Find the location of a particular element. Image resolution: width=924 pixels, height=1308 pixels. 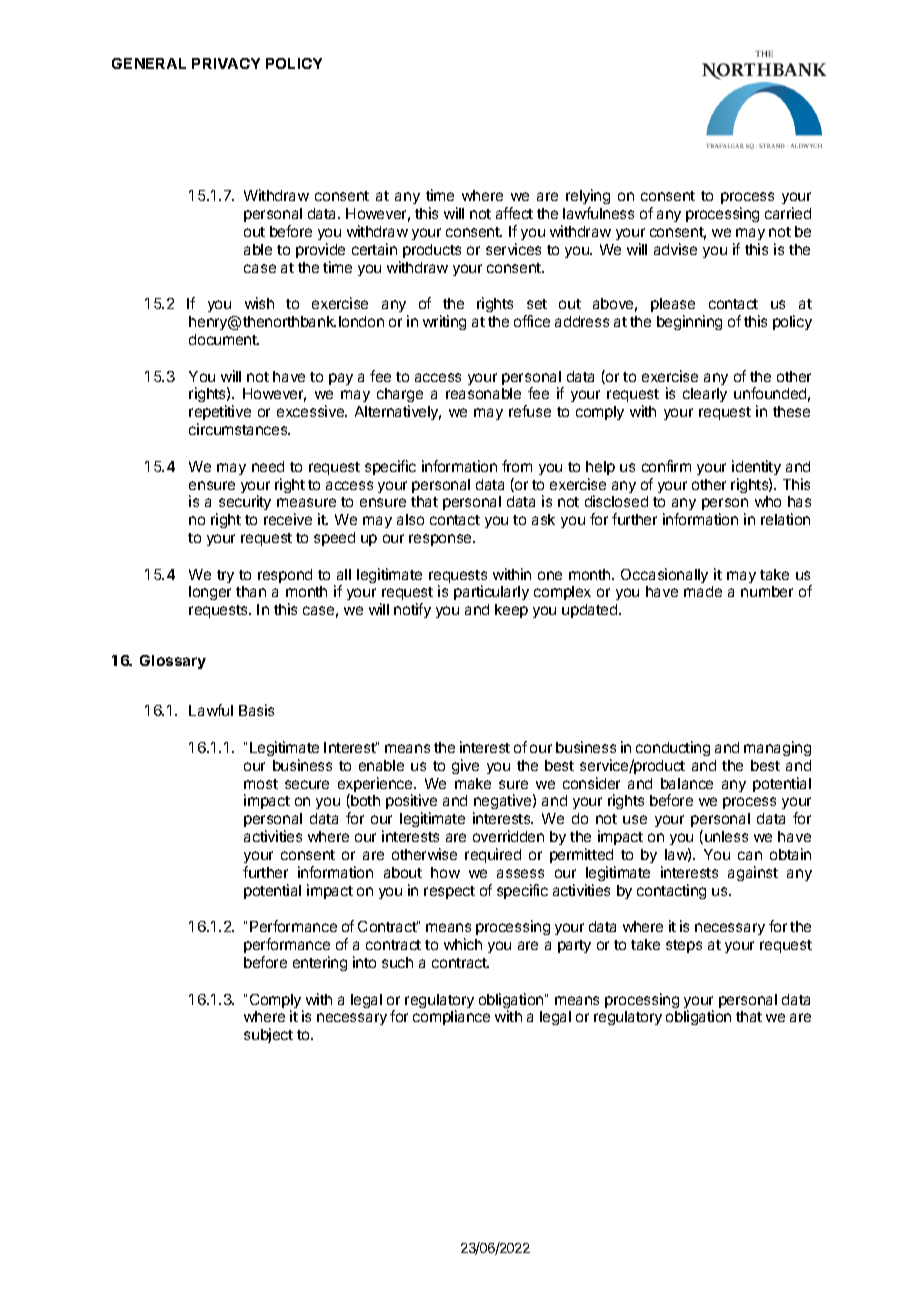

affect is located at coordinates (514, 213).
